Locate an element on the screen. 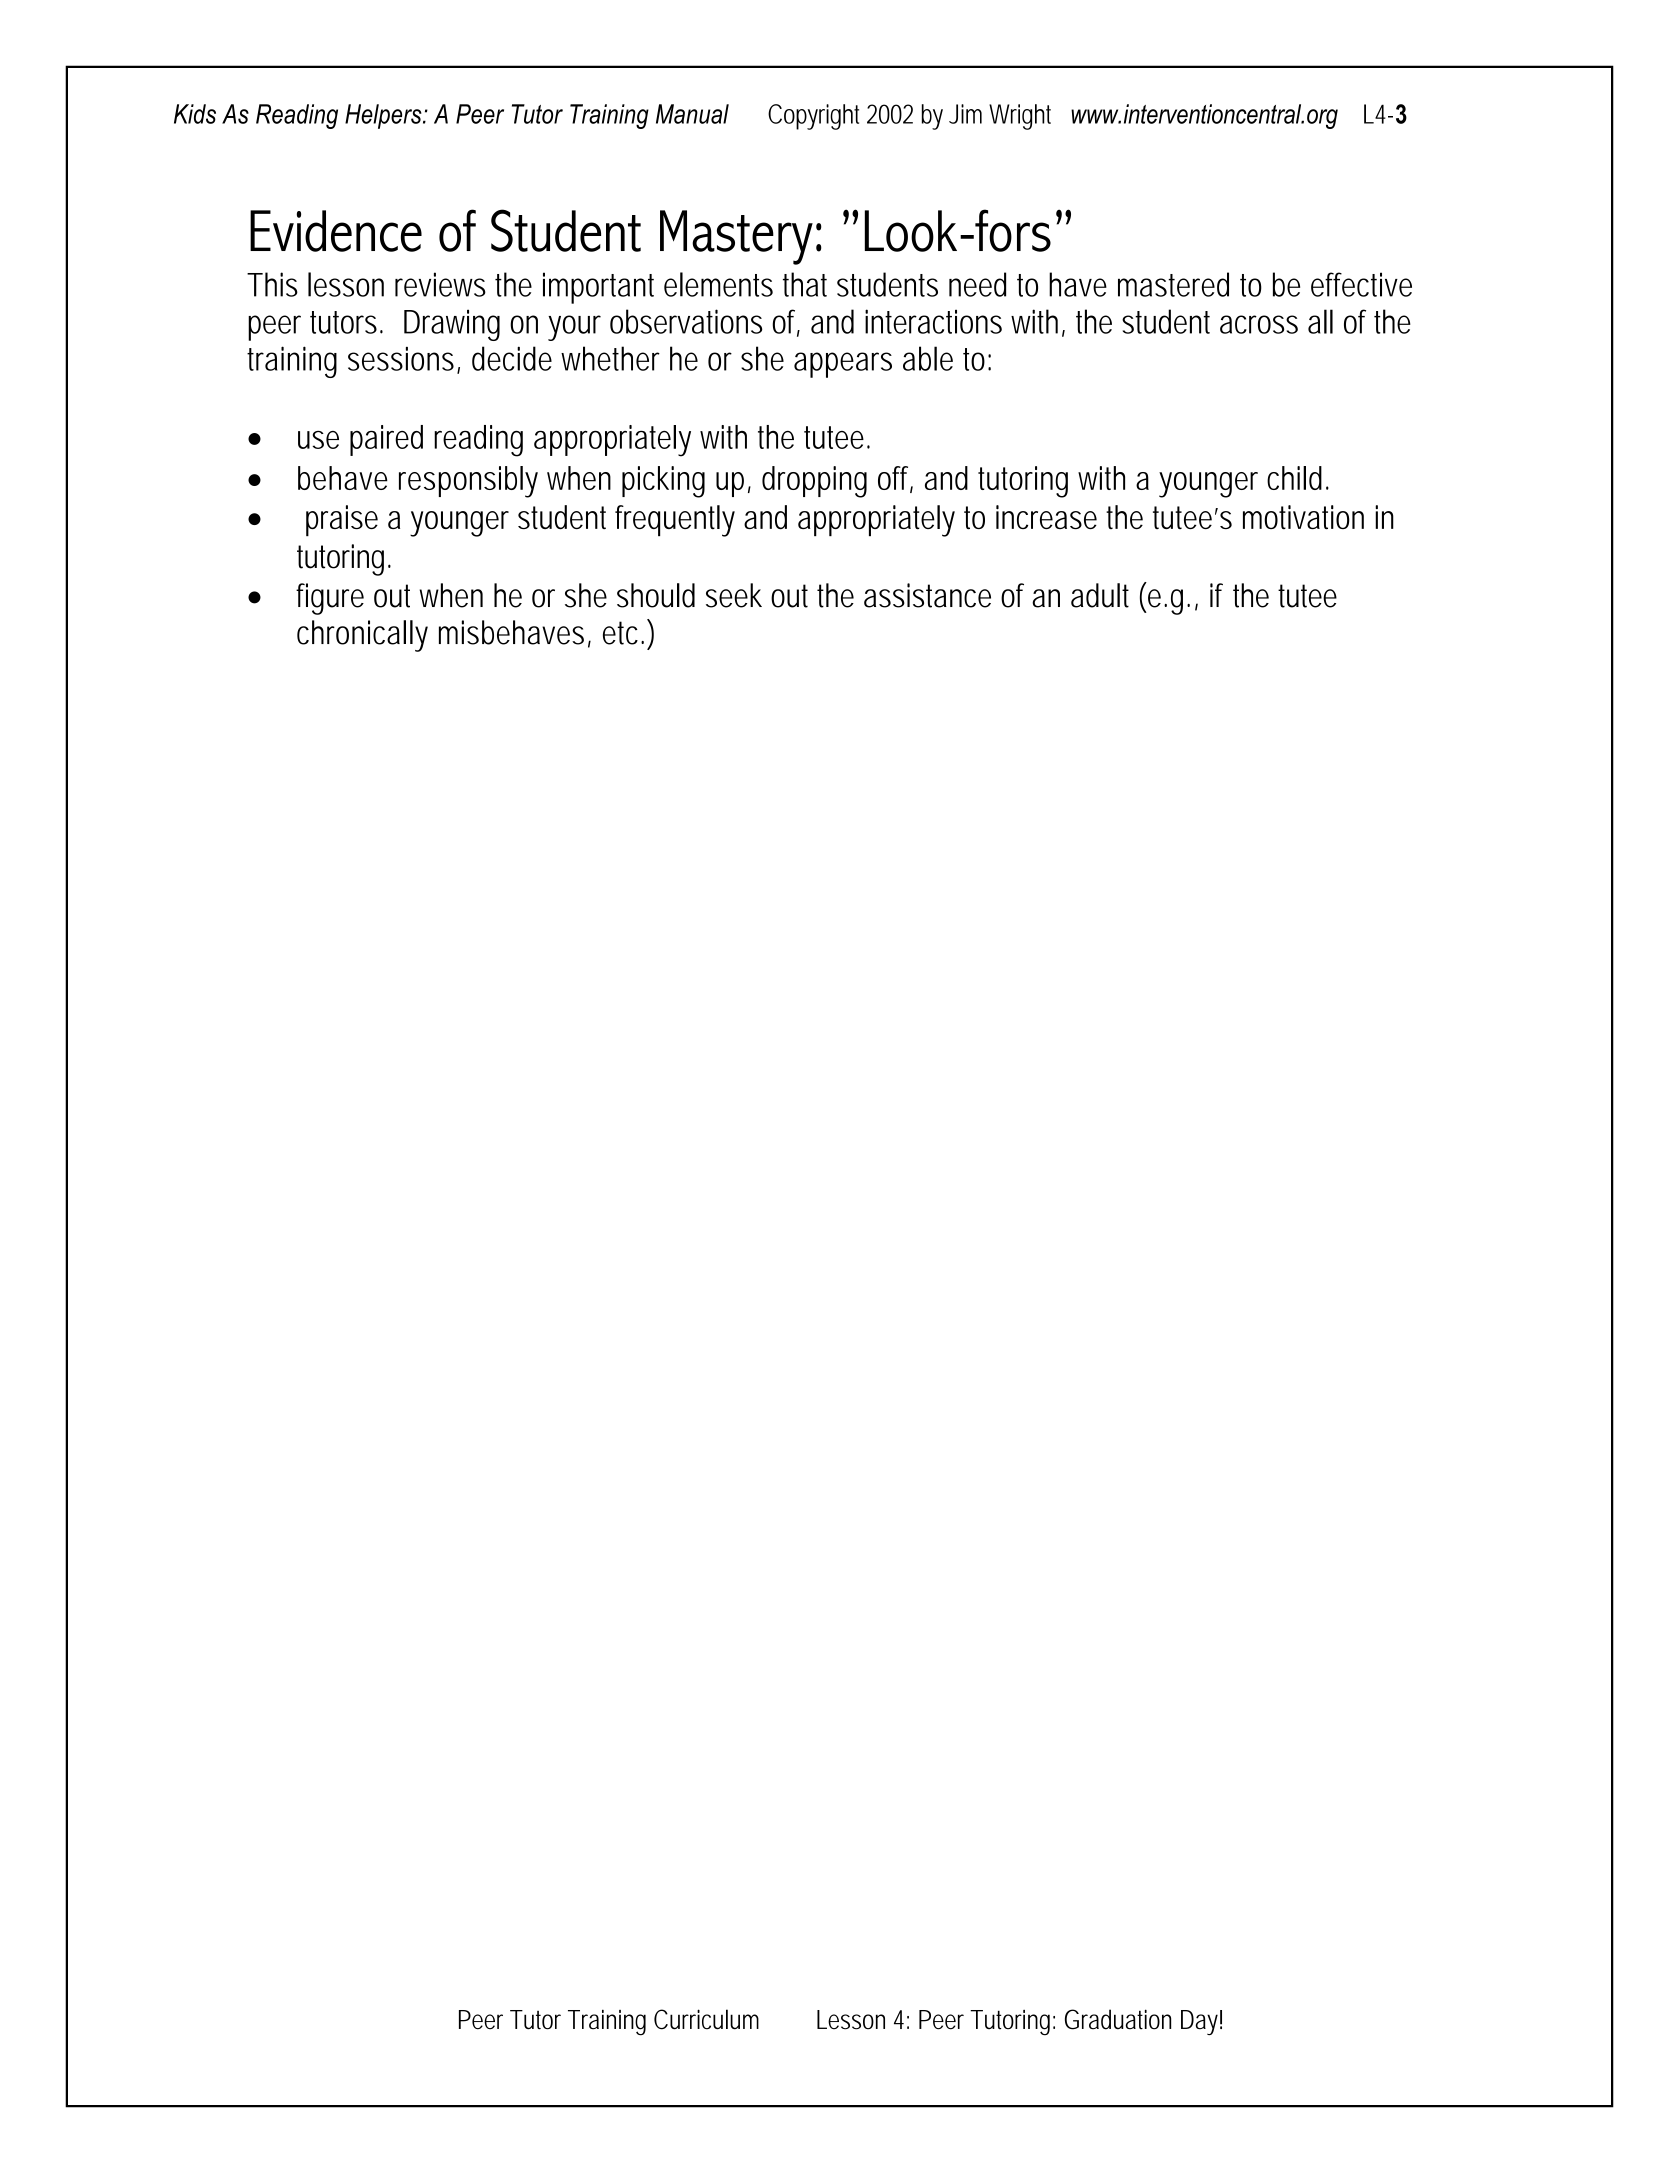 This screenshot has width=1679, height=2173. etc is located at coordinates (620, 633).
